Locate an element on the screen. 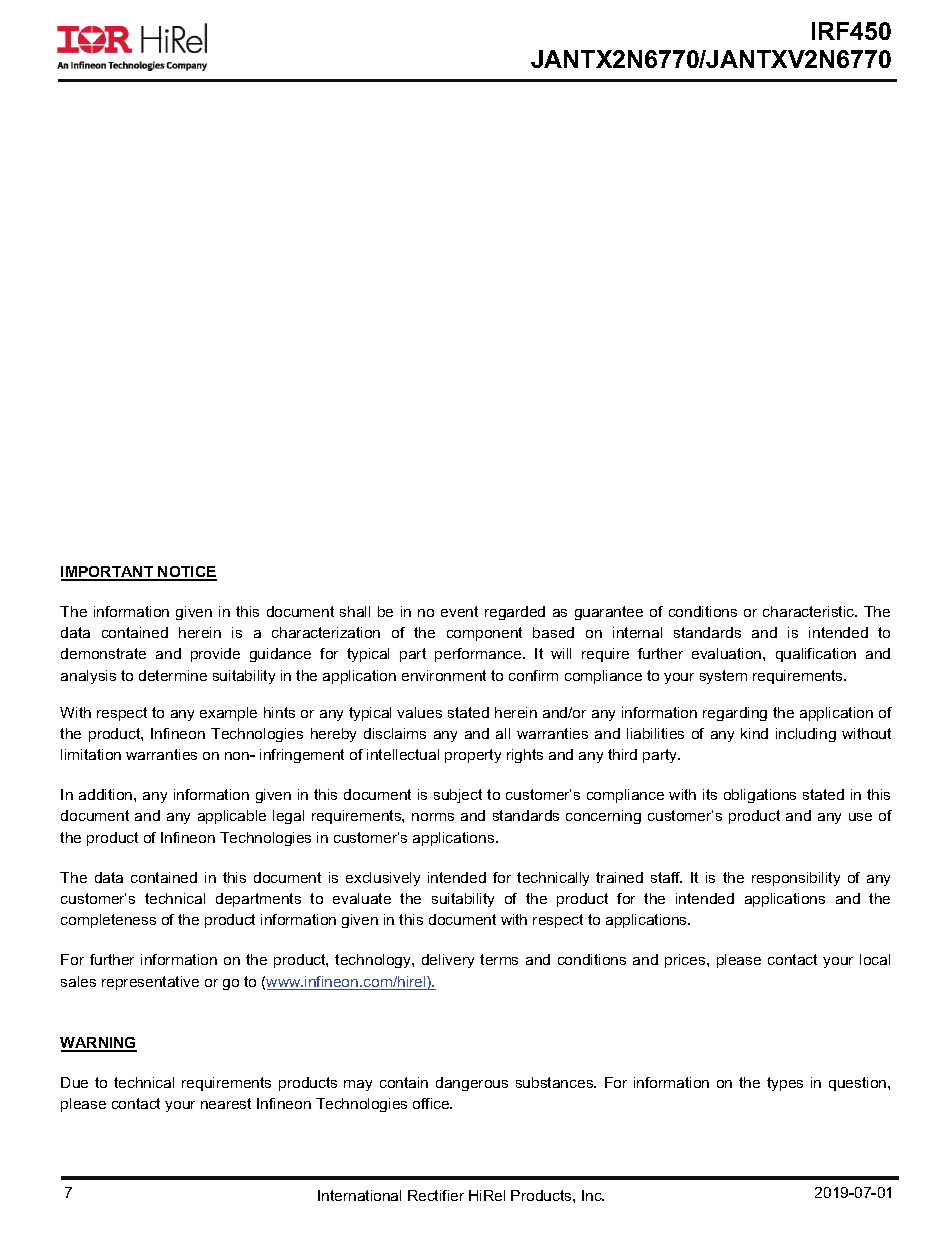 The image size is (952, 1233). types is located at coordinates (785, 1084).
